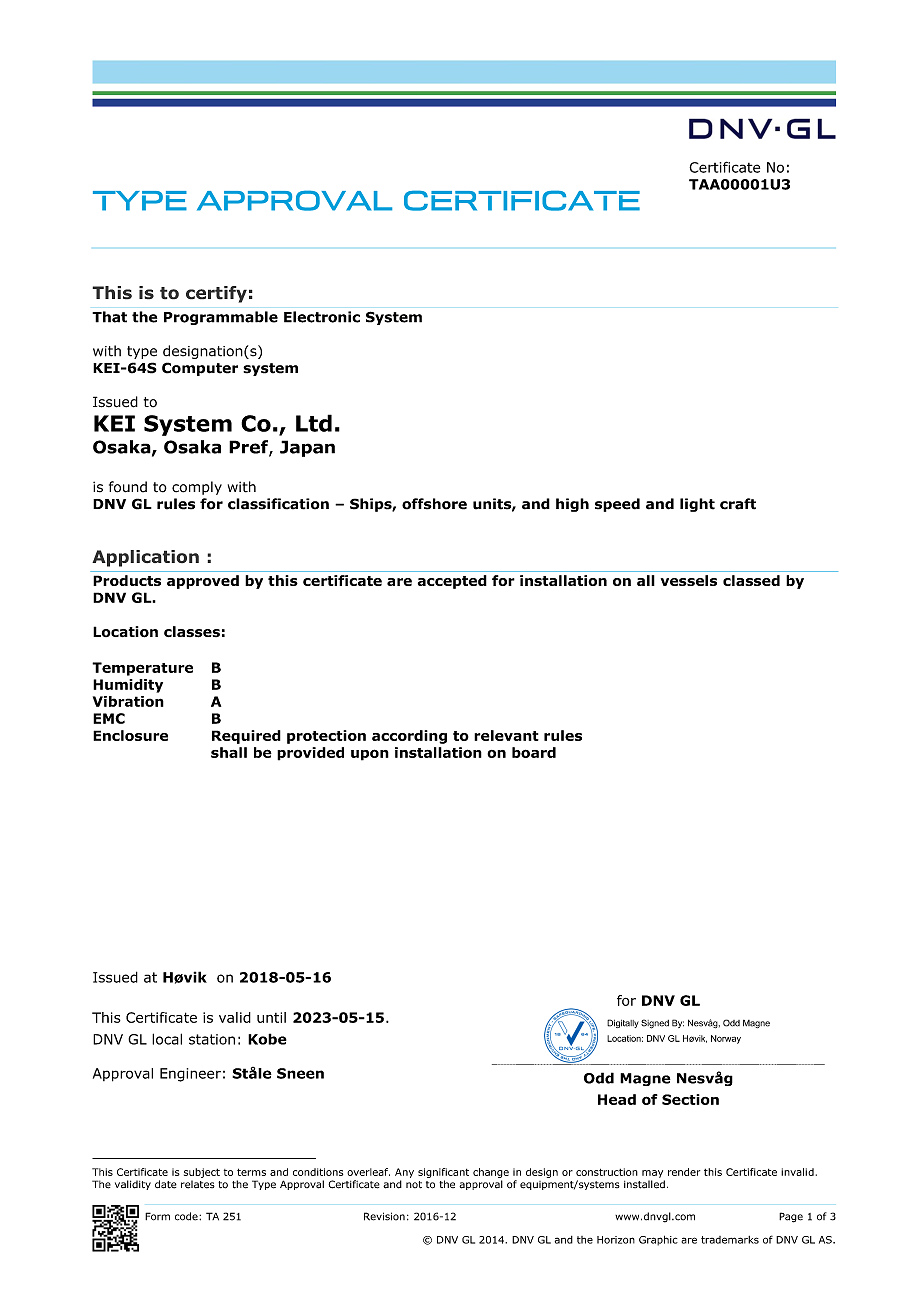 Image resolution: width=924 pixels, height=1308 pixels. What do you see at coordinates (409, 737) in the page?
I see `according` at bounding box center [409, 737].
